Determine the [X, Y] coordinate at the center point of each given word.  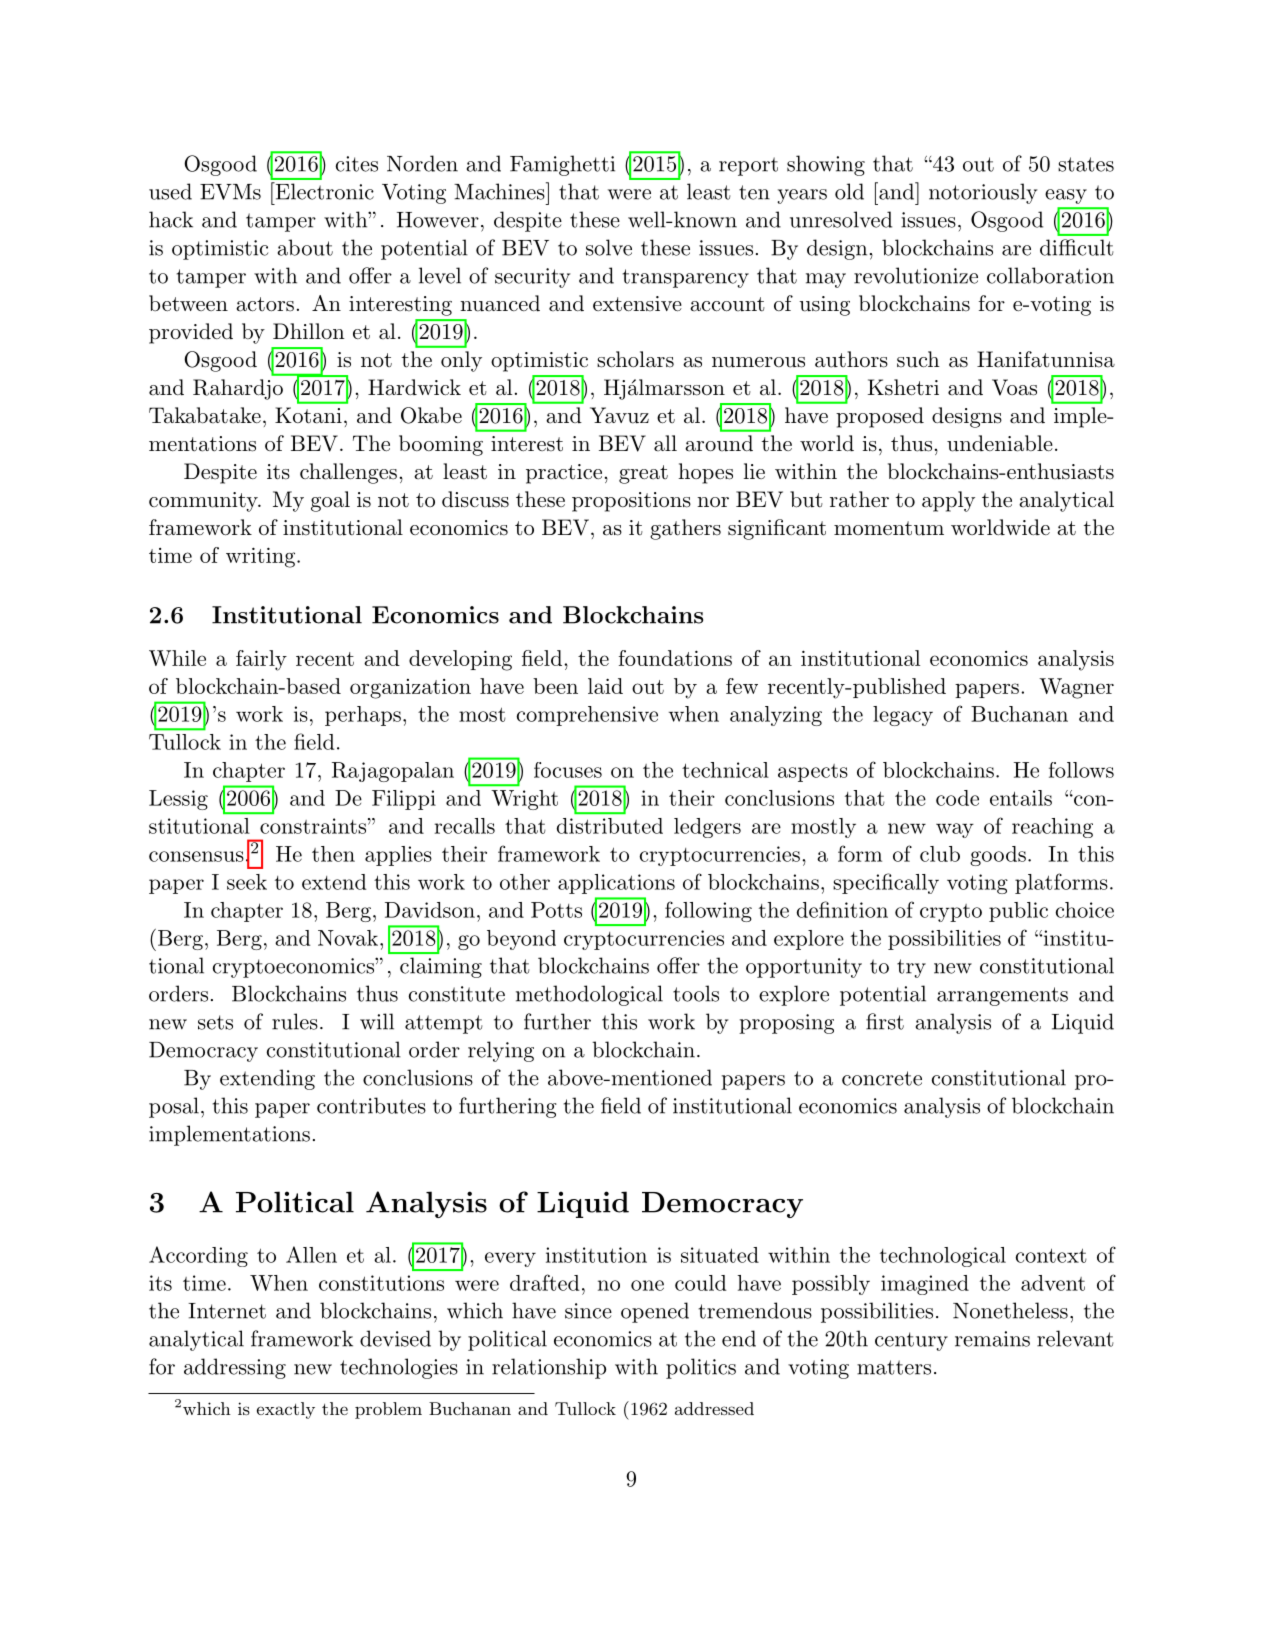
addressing [235, 1368]
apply [948, 501]
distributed [610, 826]
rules [295, 1021]
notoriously [983, 193]
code [957, 798]
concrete [882, 1078]
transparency [685, 278]
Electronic [323, 191]
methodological [589, 995]
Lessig [178, 800]
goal [330, 501]
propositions [631, 502]
